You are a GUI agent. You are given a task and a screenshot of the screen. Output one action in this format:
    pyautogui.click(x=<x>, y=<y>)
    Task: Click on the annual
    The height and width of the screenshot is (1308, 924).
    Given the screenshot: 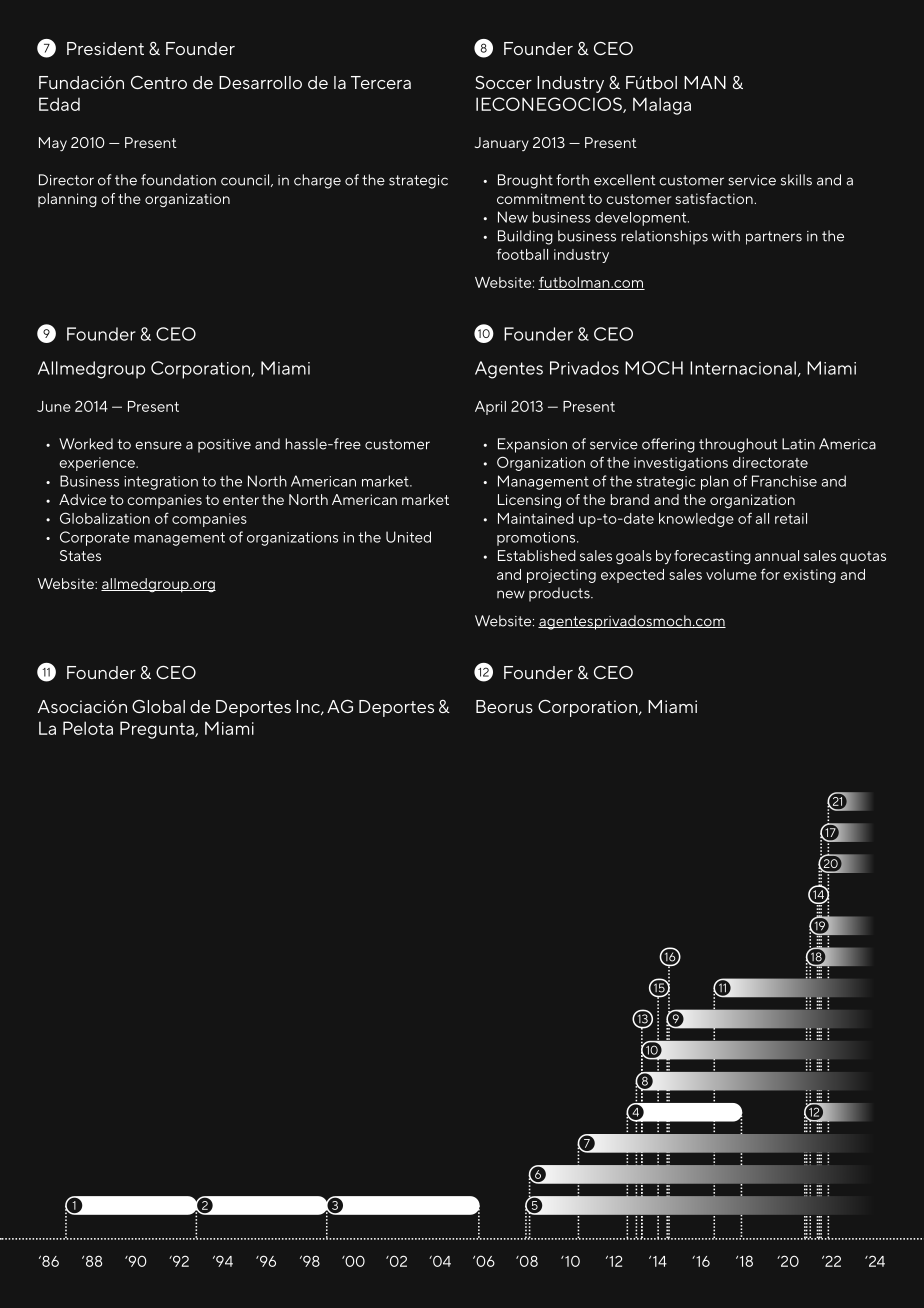 What is the action you would take?
    pyautogui.click(x=777, y=555)
